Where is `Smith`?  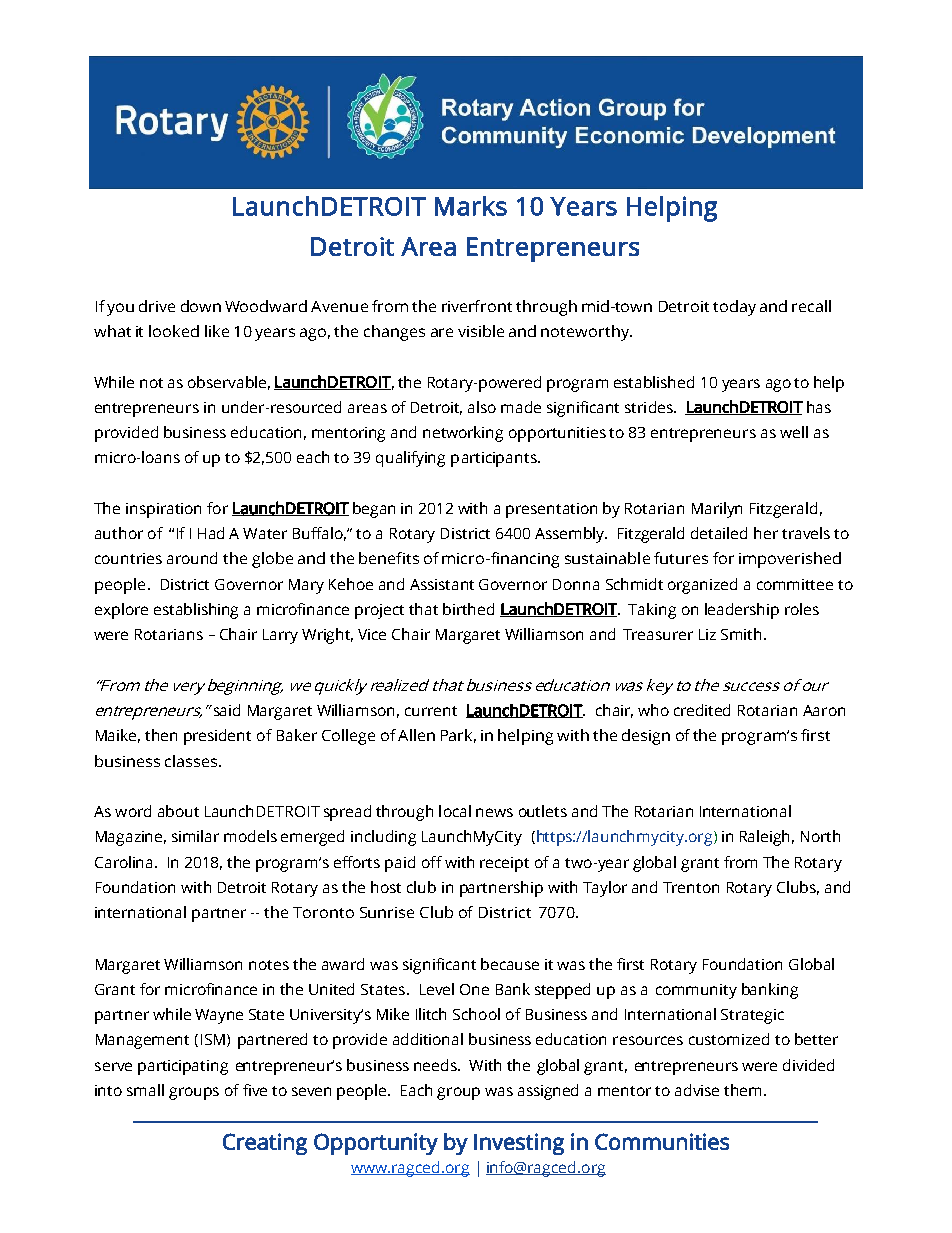 Smith is located at coordinates (741, 634).
